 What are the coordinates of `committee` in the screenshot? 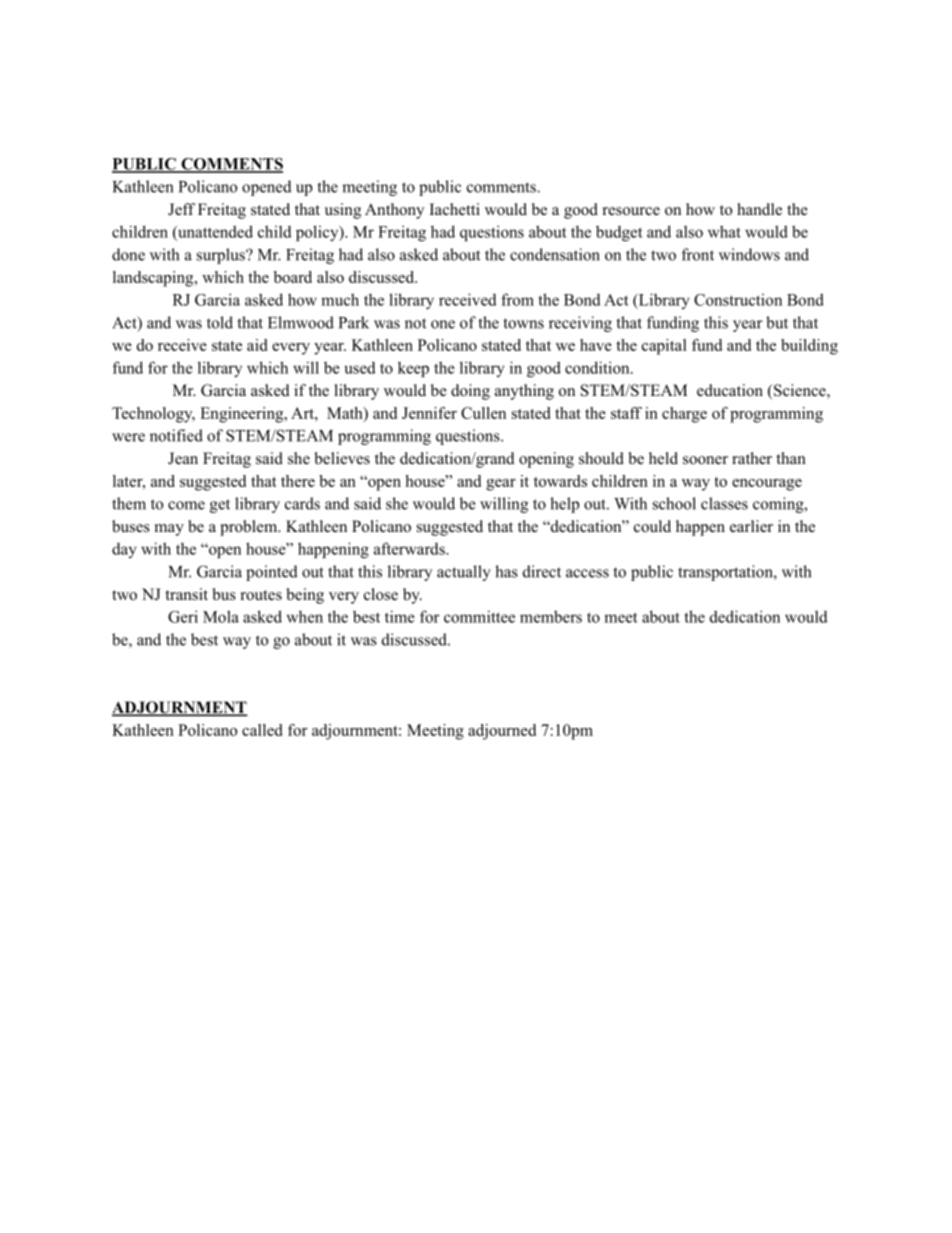 It's located at (479, 616).
